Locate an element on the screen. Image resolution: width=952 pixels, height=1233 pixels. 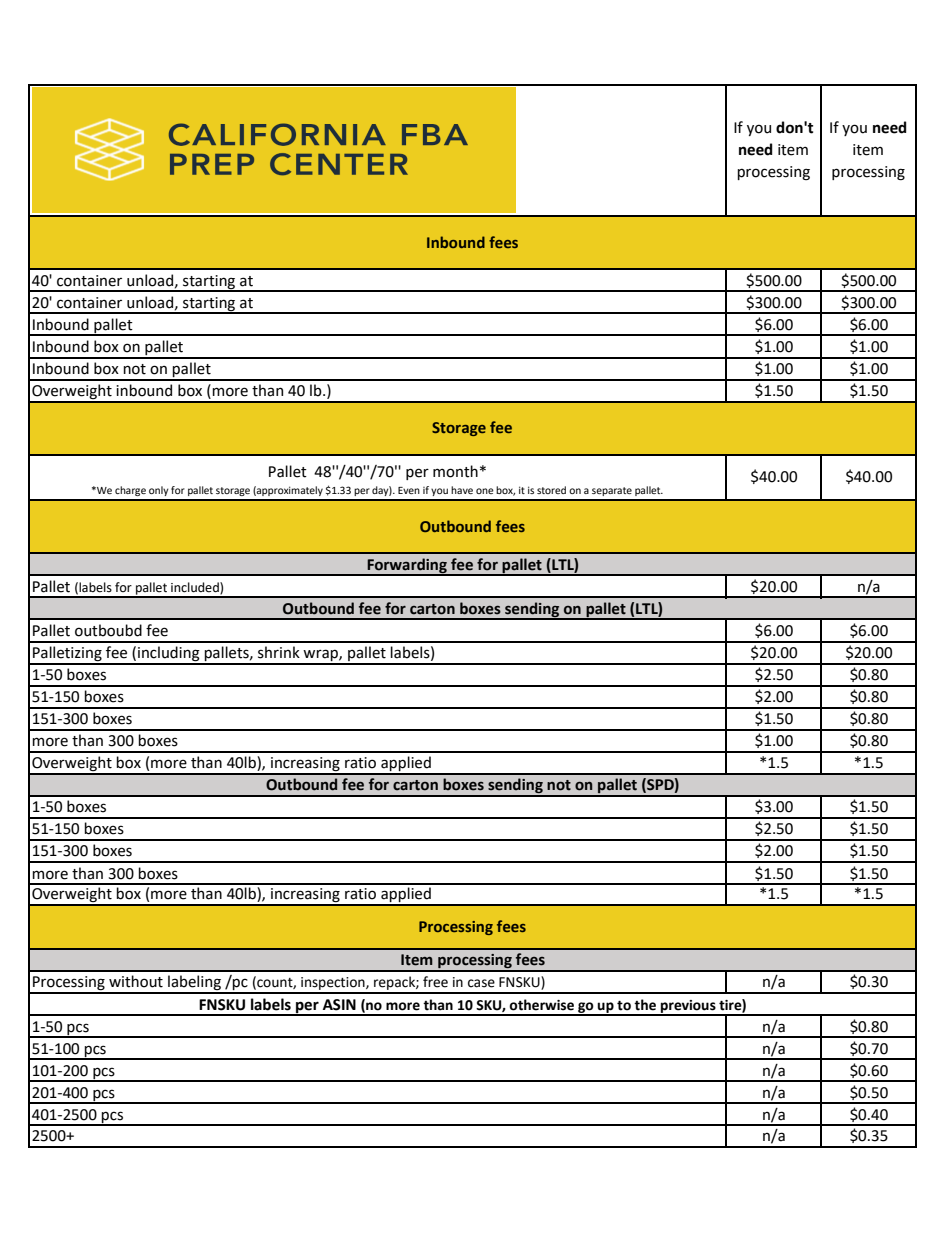
without is located at coordinates (136, 981).
